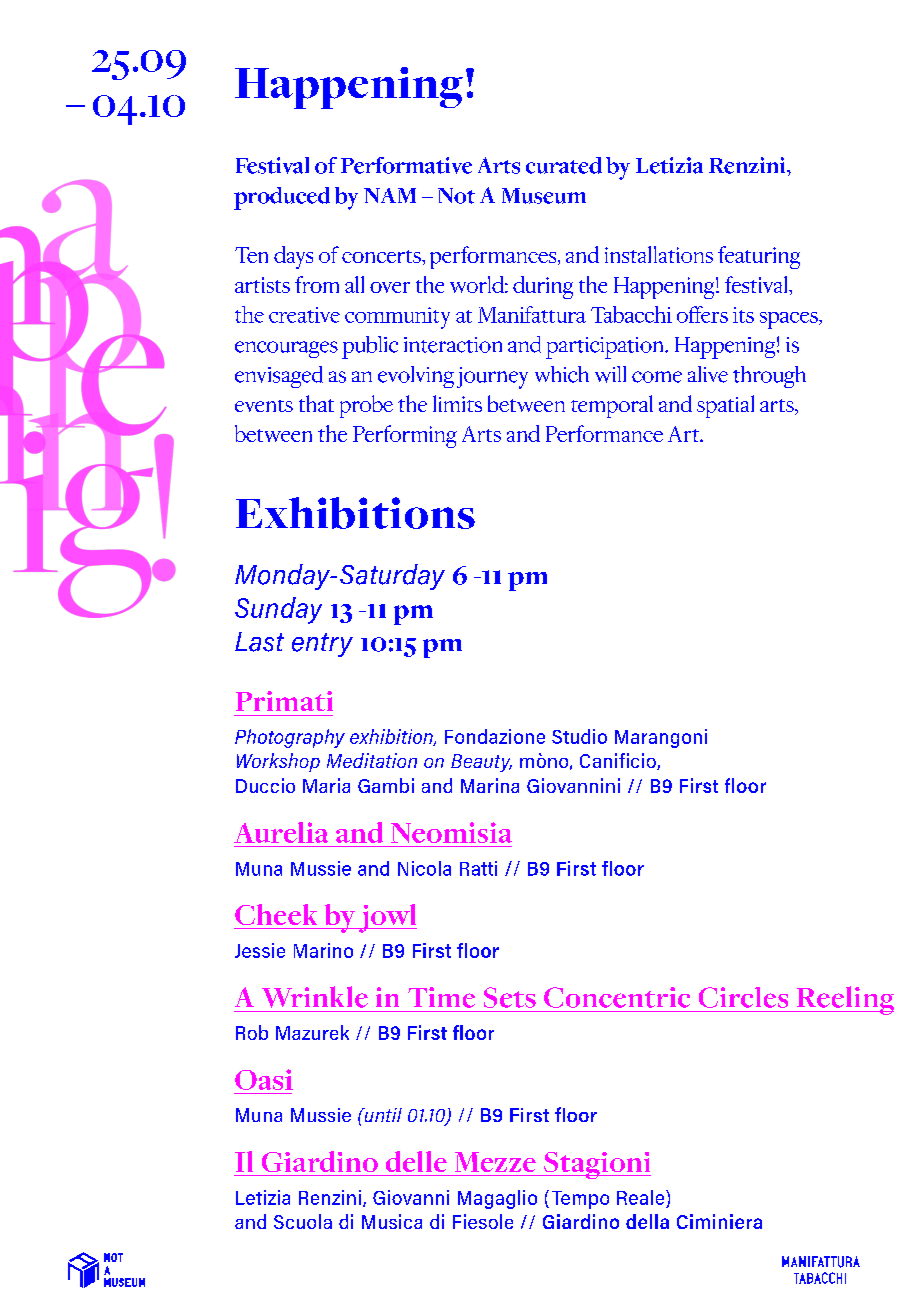 Image resolution: width=924 pixels, height=1308 pixels. I want to click on Sets, so click(510, 997).
